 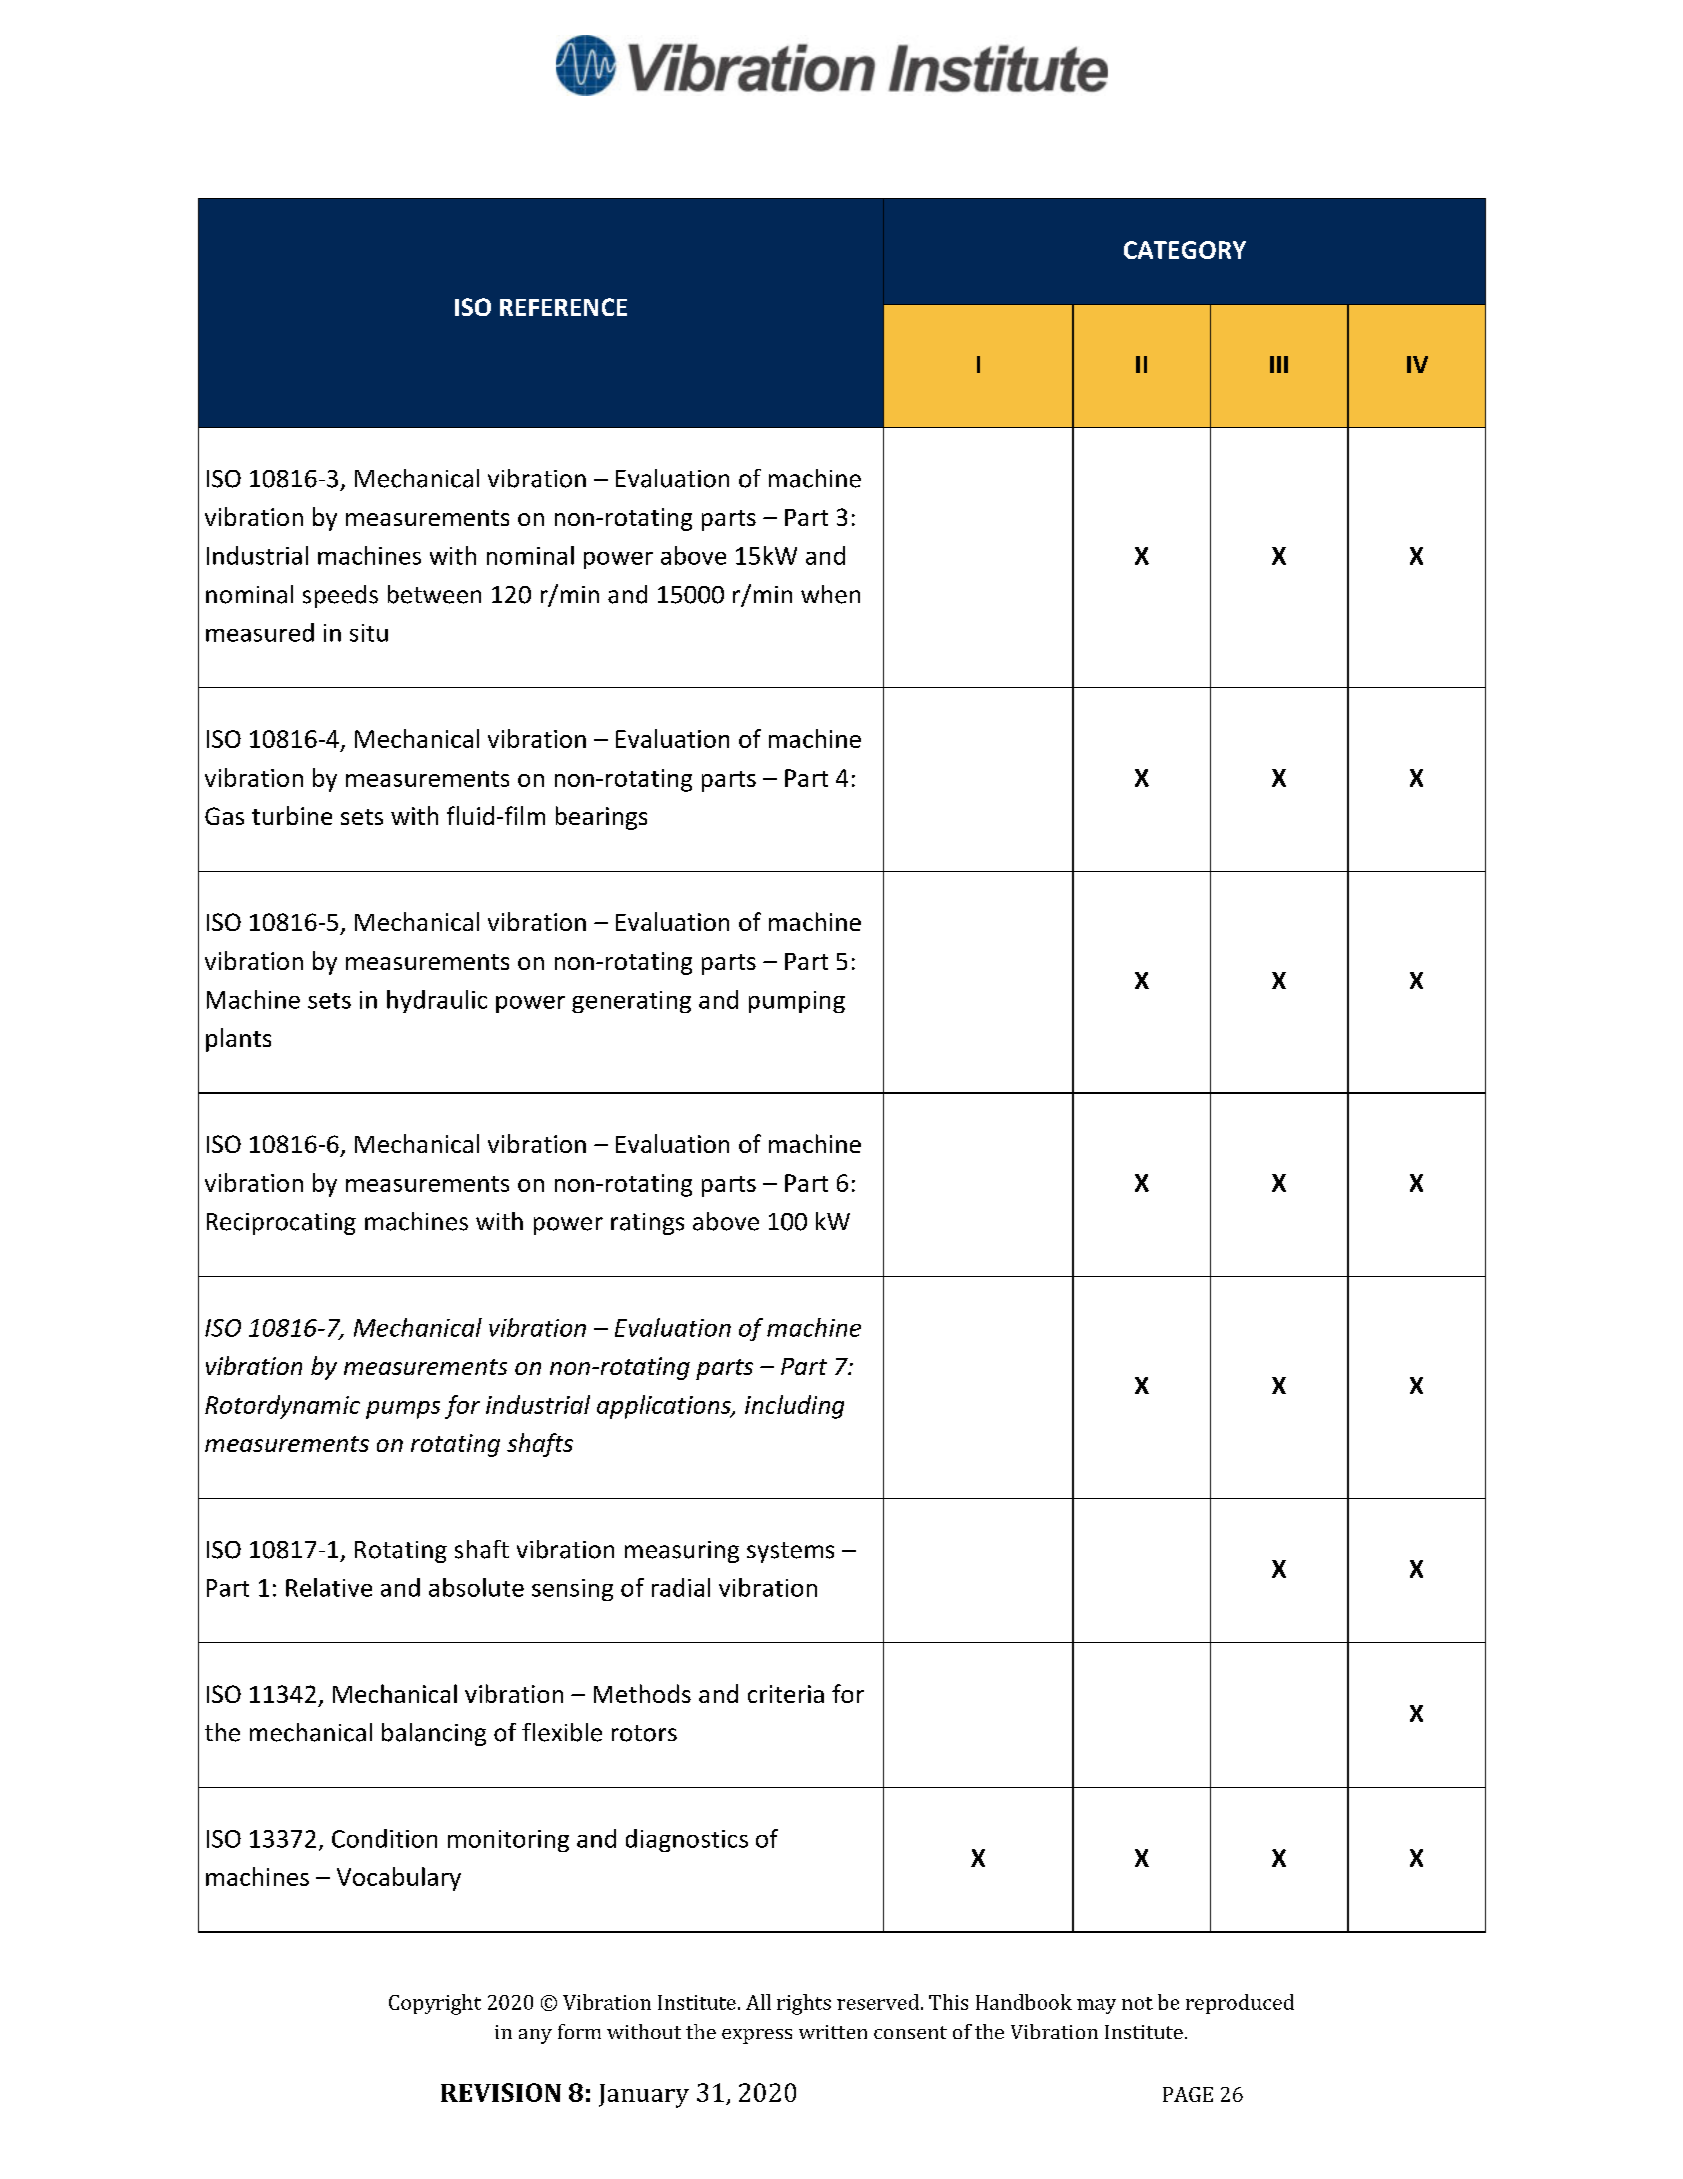 What do you see at coordinates (224, 816) in the screenshot?
I see `Gas` at bounding box center [224, 816].
